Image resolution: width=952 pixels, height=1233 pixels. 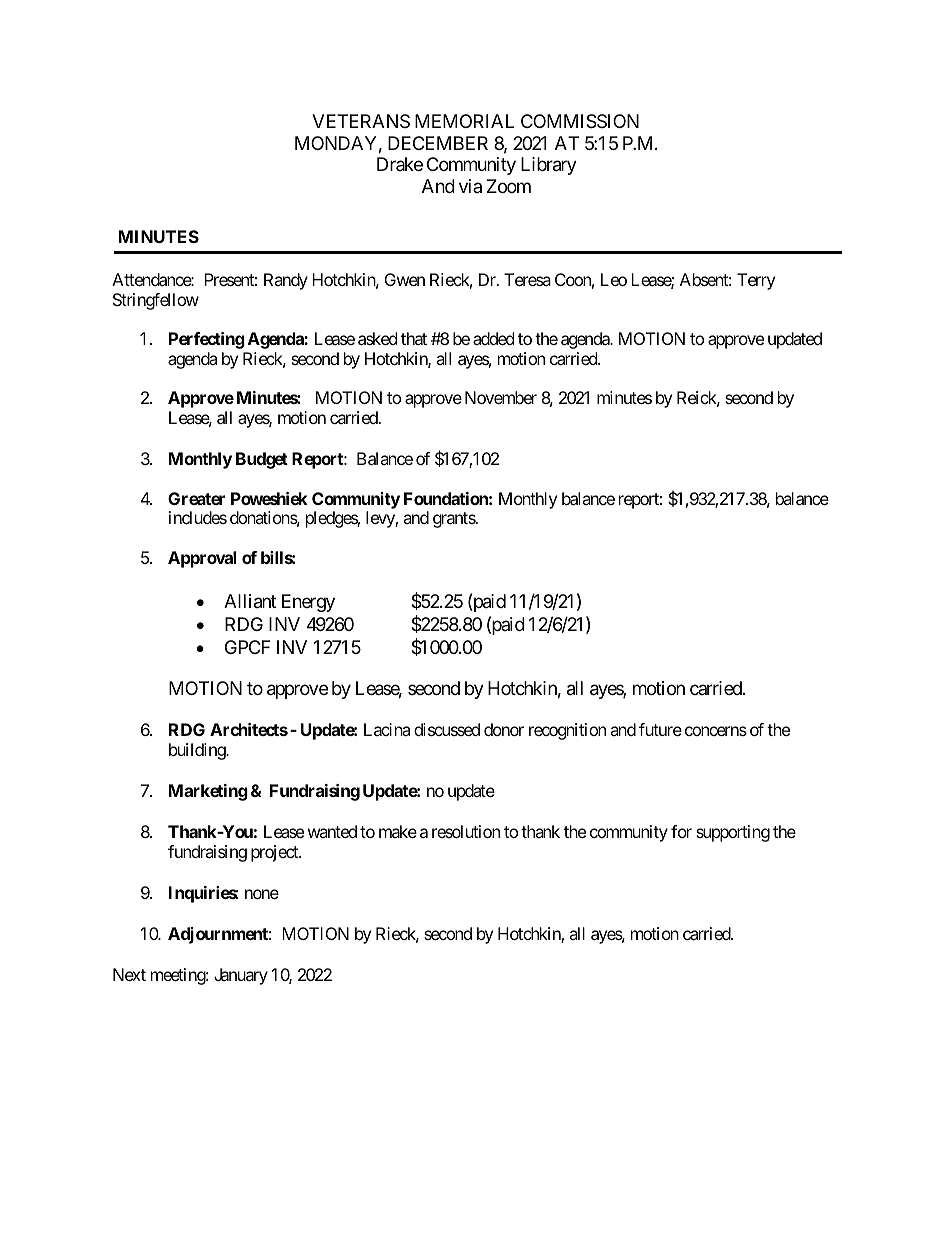 What do you see at coordinates (504, 729) in the screenshot?
I see `donor` at bounding box center [504, 729].
